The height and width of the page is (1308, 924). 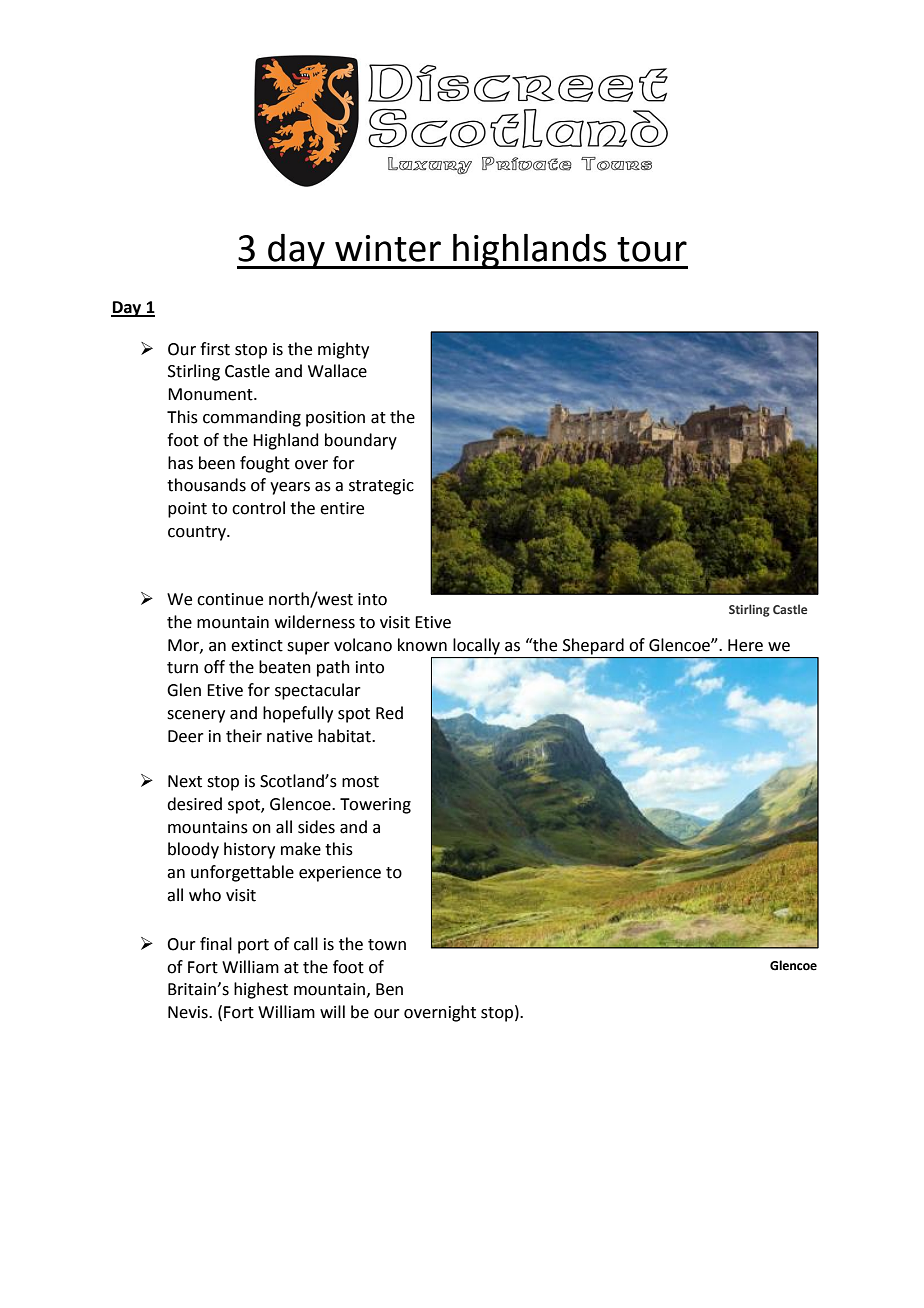 What do you see at coordinates (387, 945) in the page?
I see `town` at bounding box center [387, 945].
